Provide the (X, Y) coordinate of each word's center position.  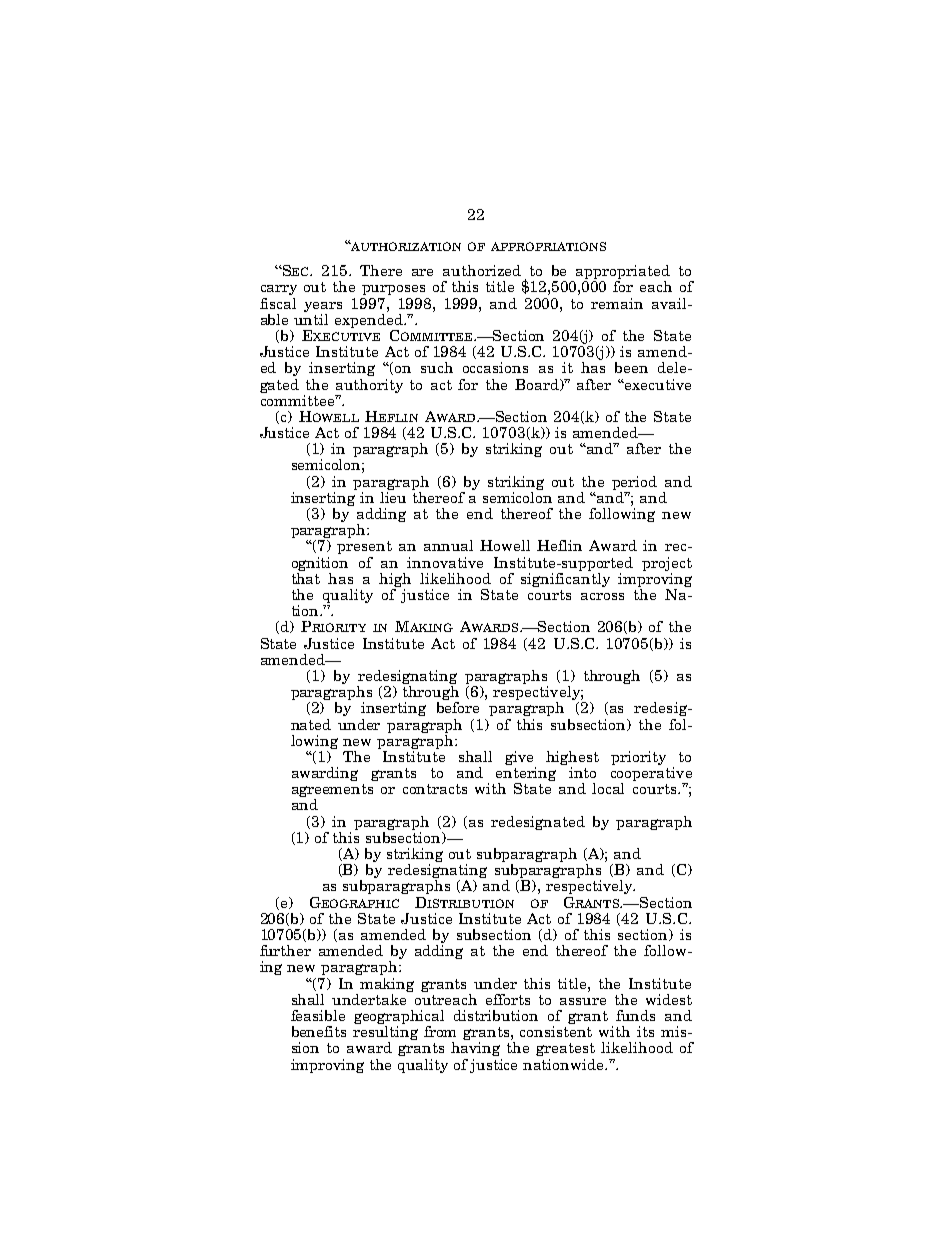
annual (448, 545)
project (667, 564)
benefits (319, 1031)
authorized (482, 270)
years (323, 307)
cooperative (651, 774)
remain (617, 303)
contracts (435, 789)
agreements (332, 792)
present (364, 547)
